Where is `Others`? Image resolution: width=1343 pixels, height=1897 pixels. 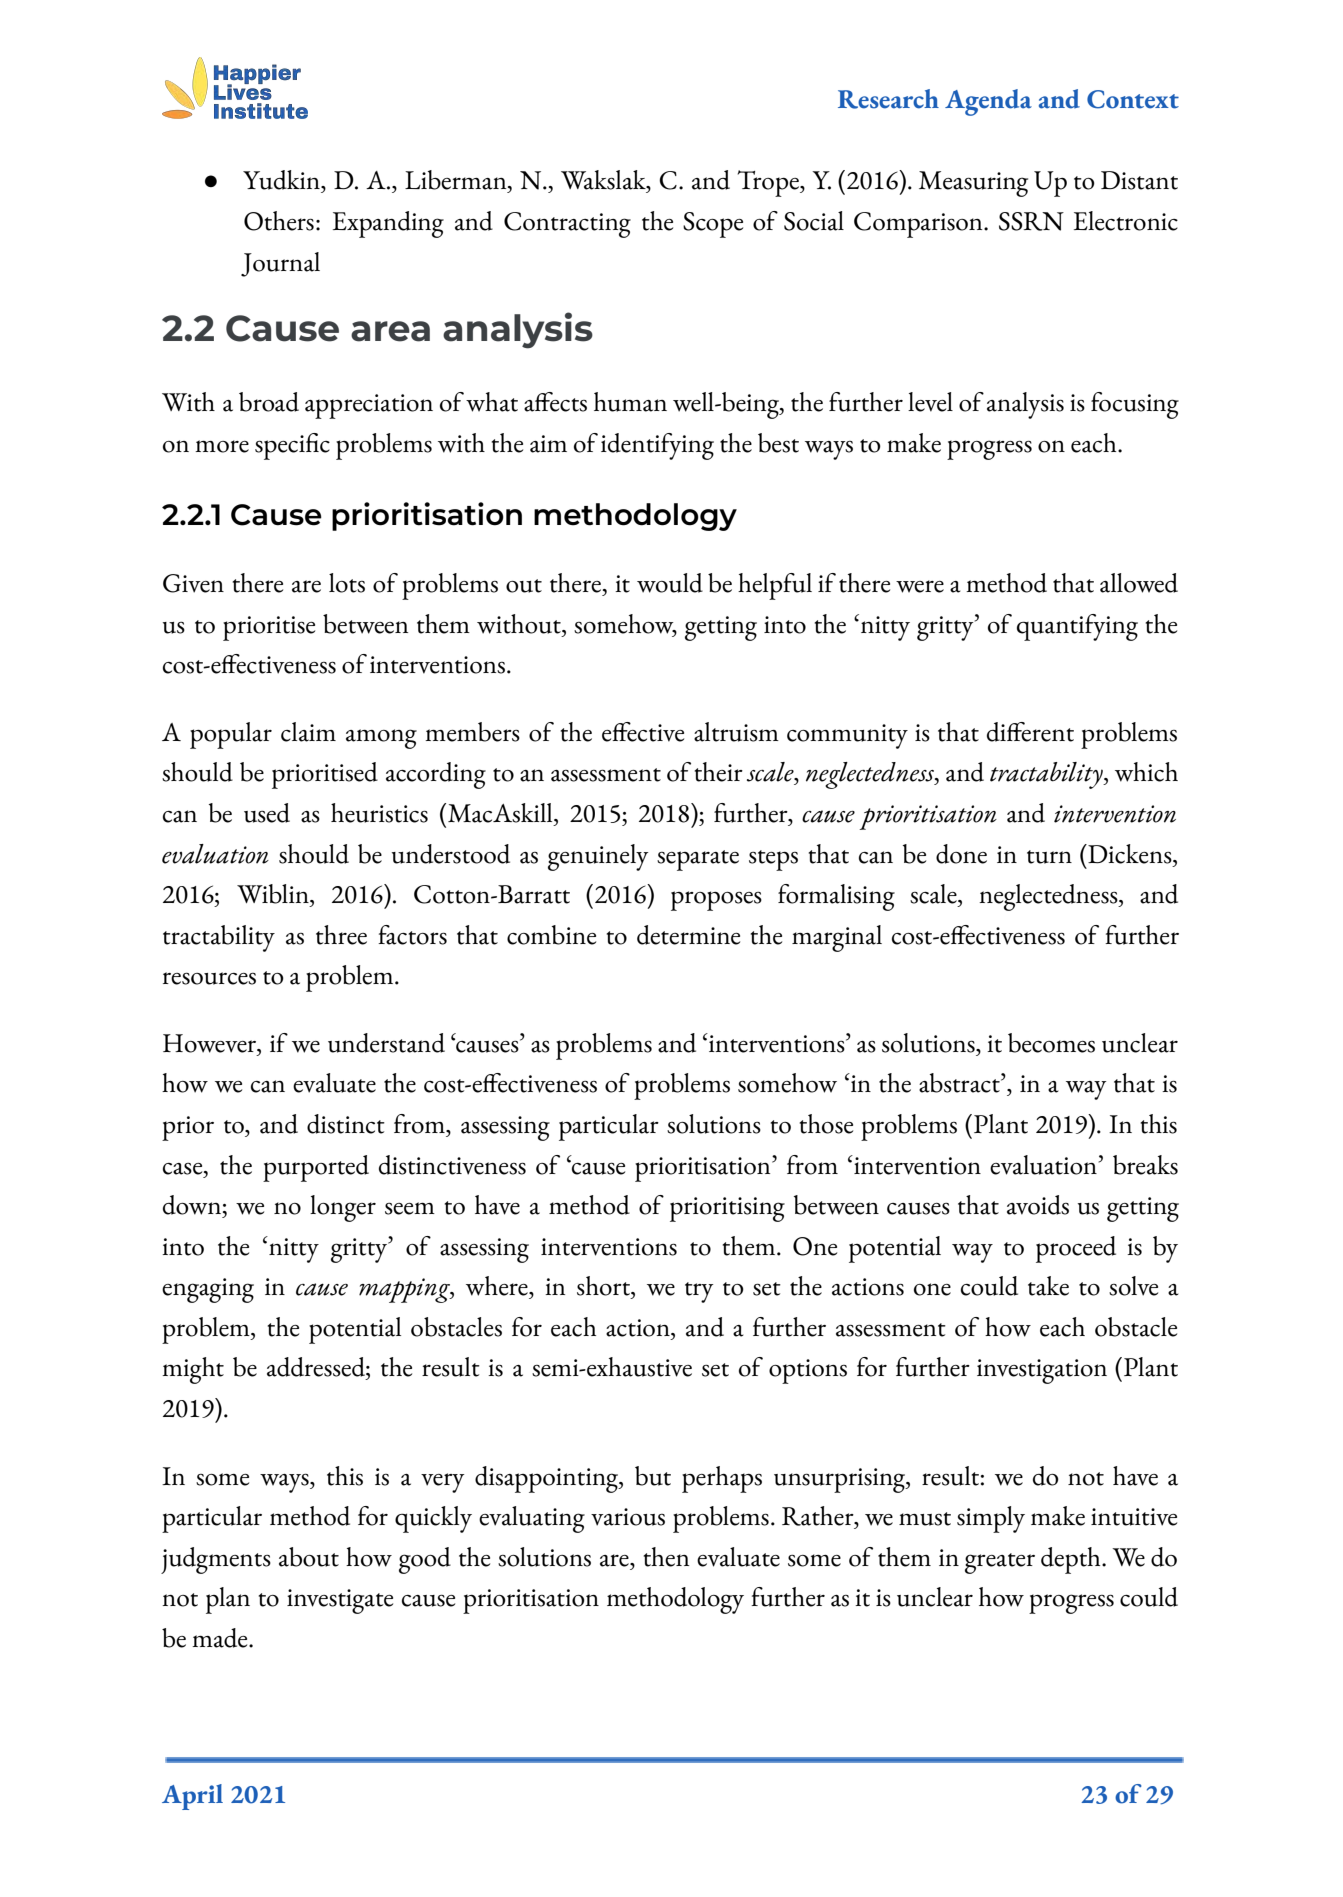 Others is located at coordinates (279, 221).
